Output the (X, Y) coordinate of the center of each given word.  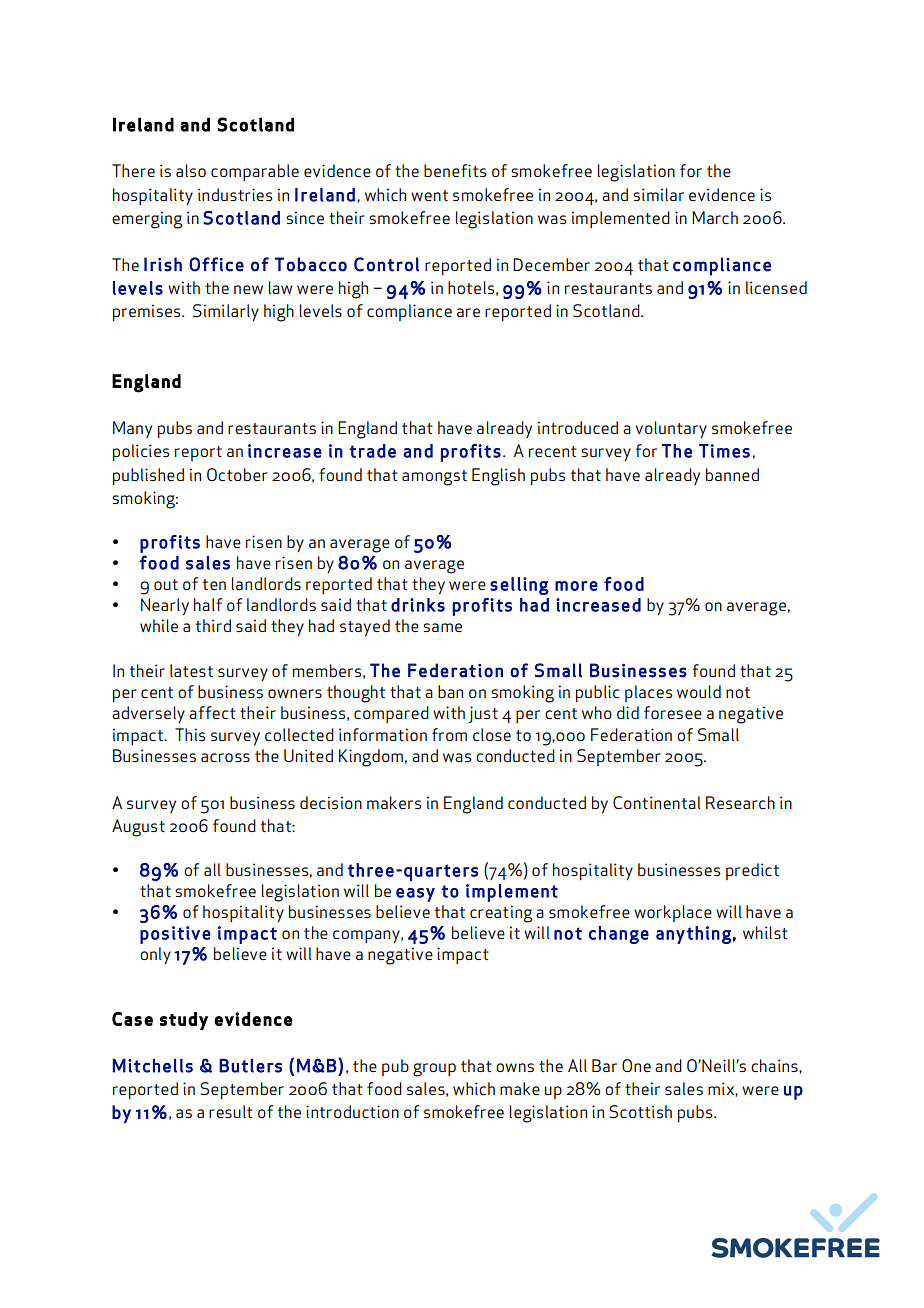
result (231, 1111)
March (715, 217)
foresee (673, 712)
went (429, 195)
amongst (434, 478)
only (155, 955)
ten (214, 584)
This (190, 734)
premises (148, 312)
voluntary (671, 429)
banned (732, 474)
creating (501, 914)
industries (235, 194)
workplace (673, 913)
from (449, 734)
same (442, 627)
